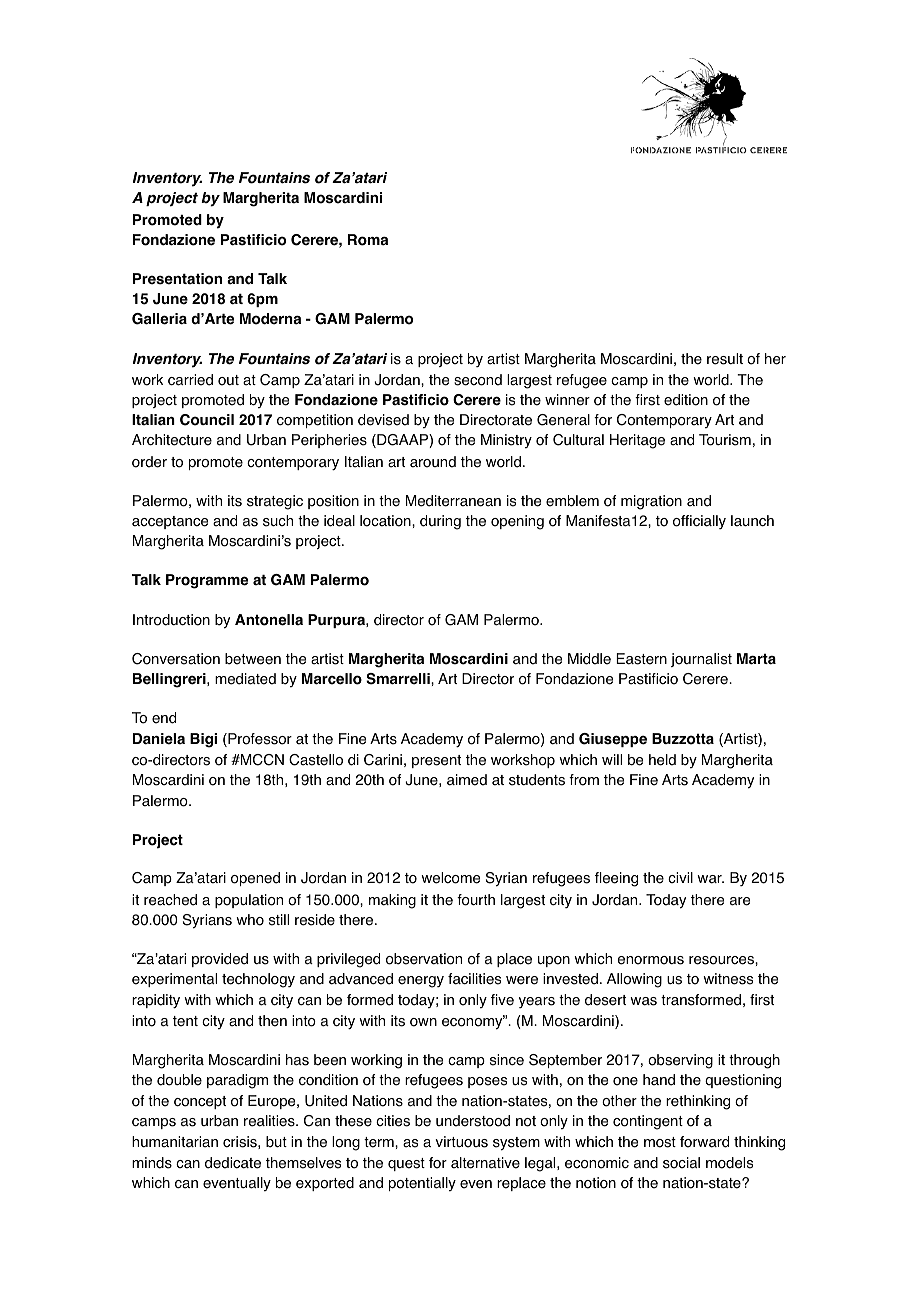  Describe the element at coordinates (233, 1163) in the screenshot. I see `dedicate` at that location.
